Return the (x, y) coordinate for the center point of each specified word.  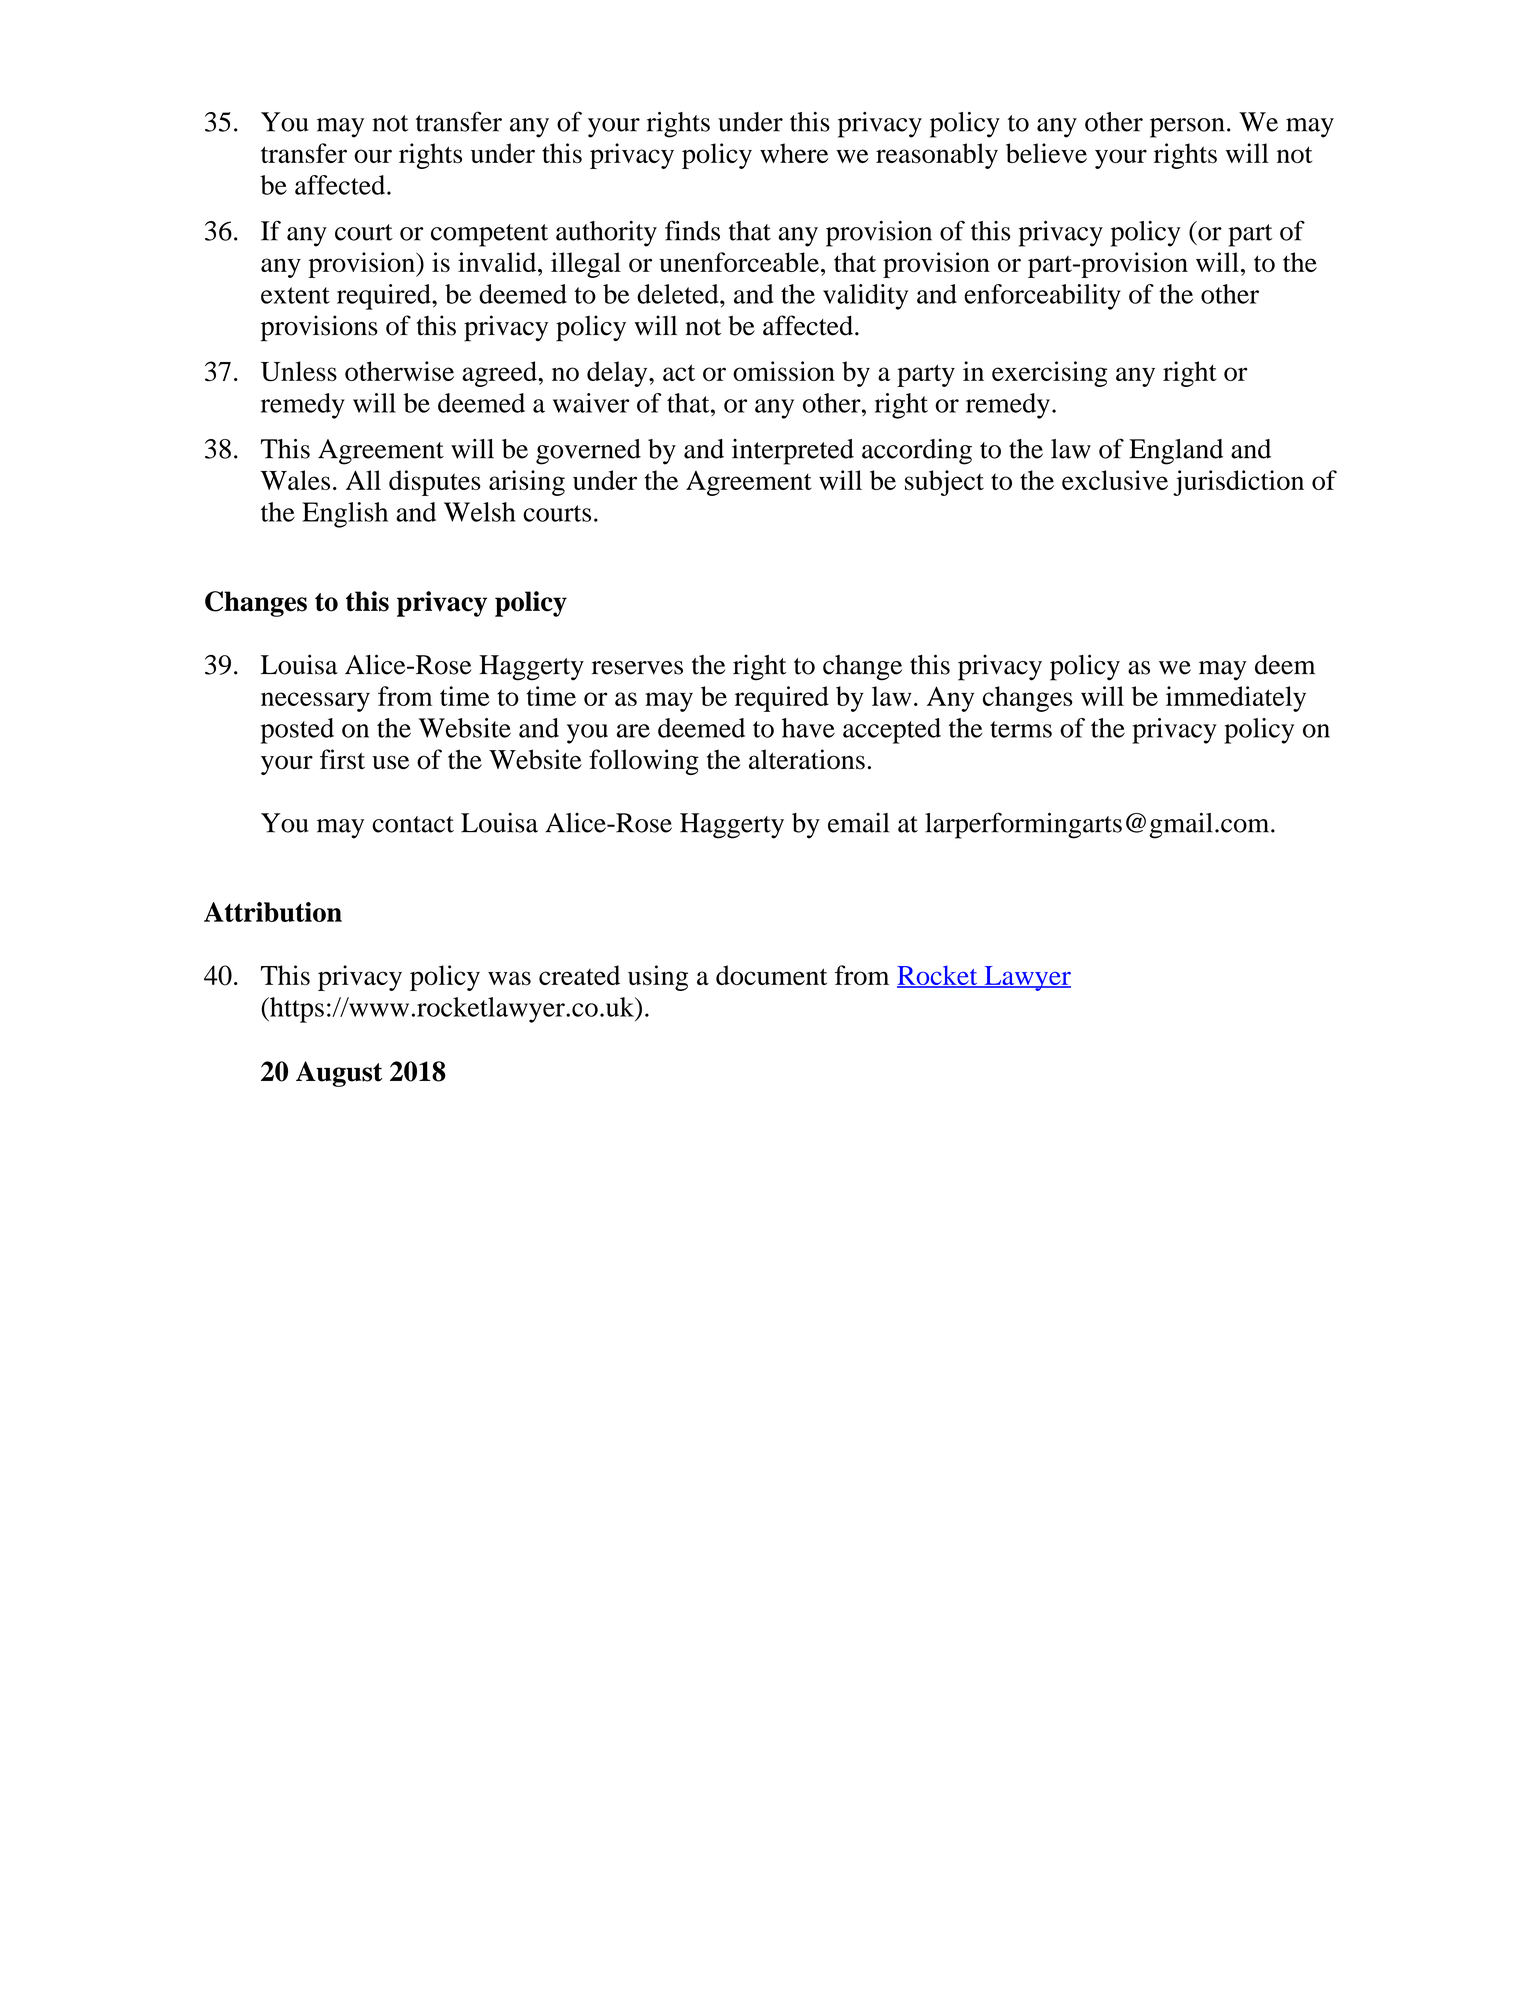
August (339, 1074)
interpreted (793, 452)
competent (489, 235)
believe (1046, 153)
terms (1021, 729)
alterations (807, 759)
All (363, 480)
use (390, 762)
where (794, 153)
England (1176, 452)
